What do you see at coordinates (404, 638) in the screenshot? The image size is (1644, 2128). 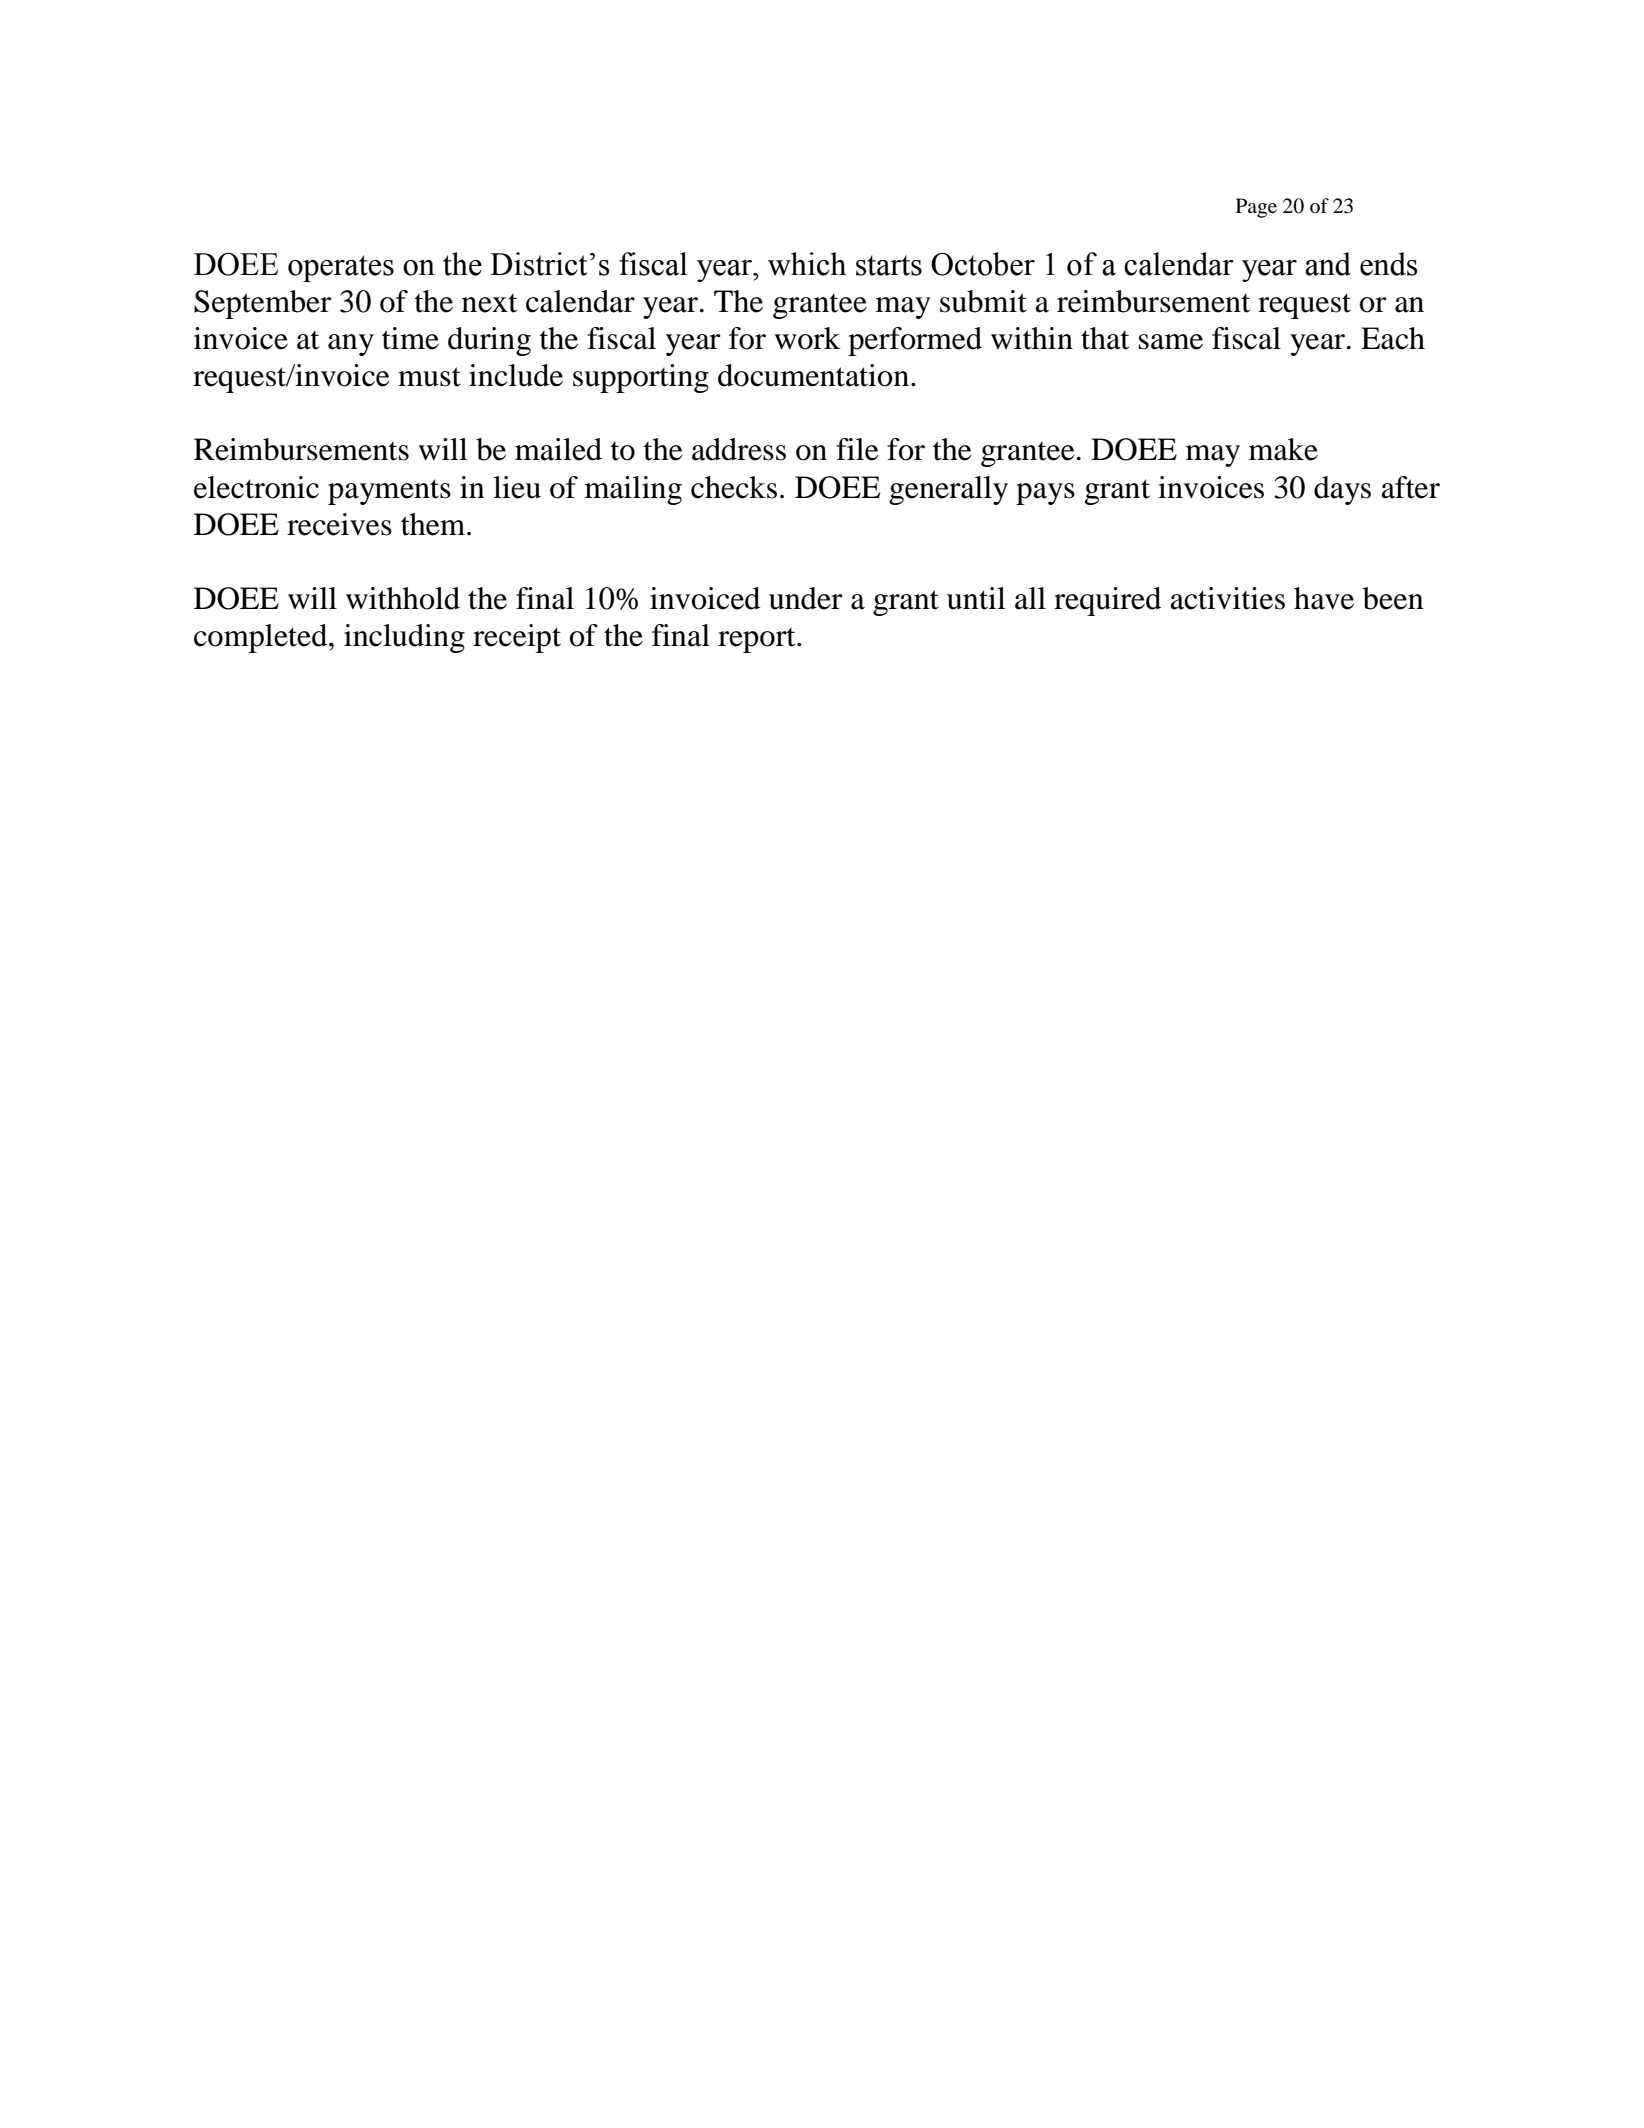 I see `including` at bounding box center [404, 638].
